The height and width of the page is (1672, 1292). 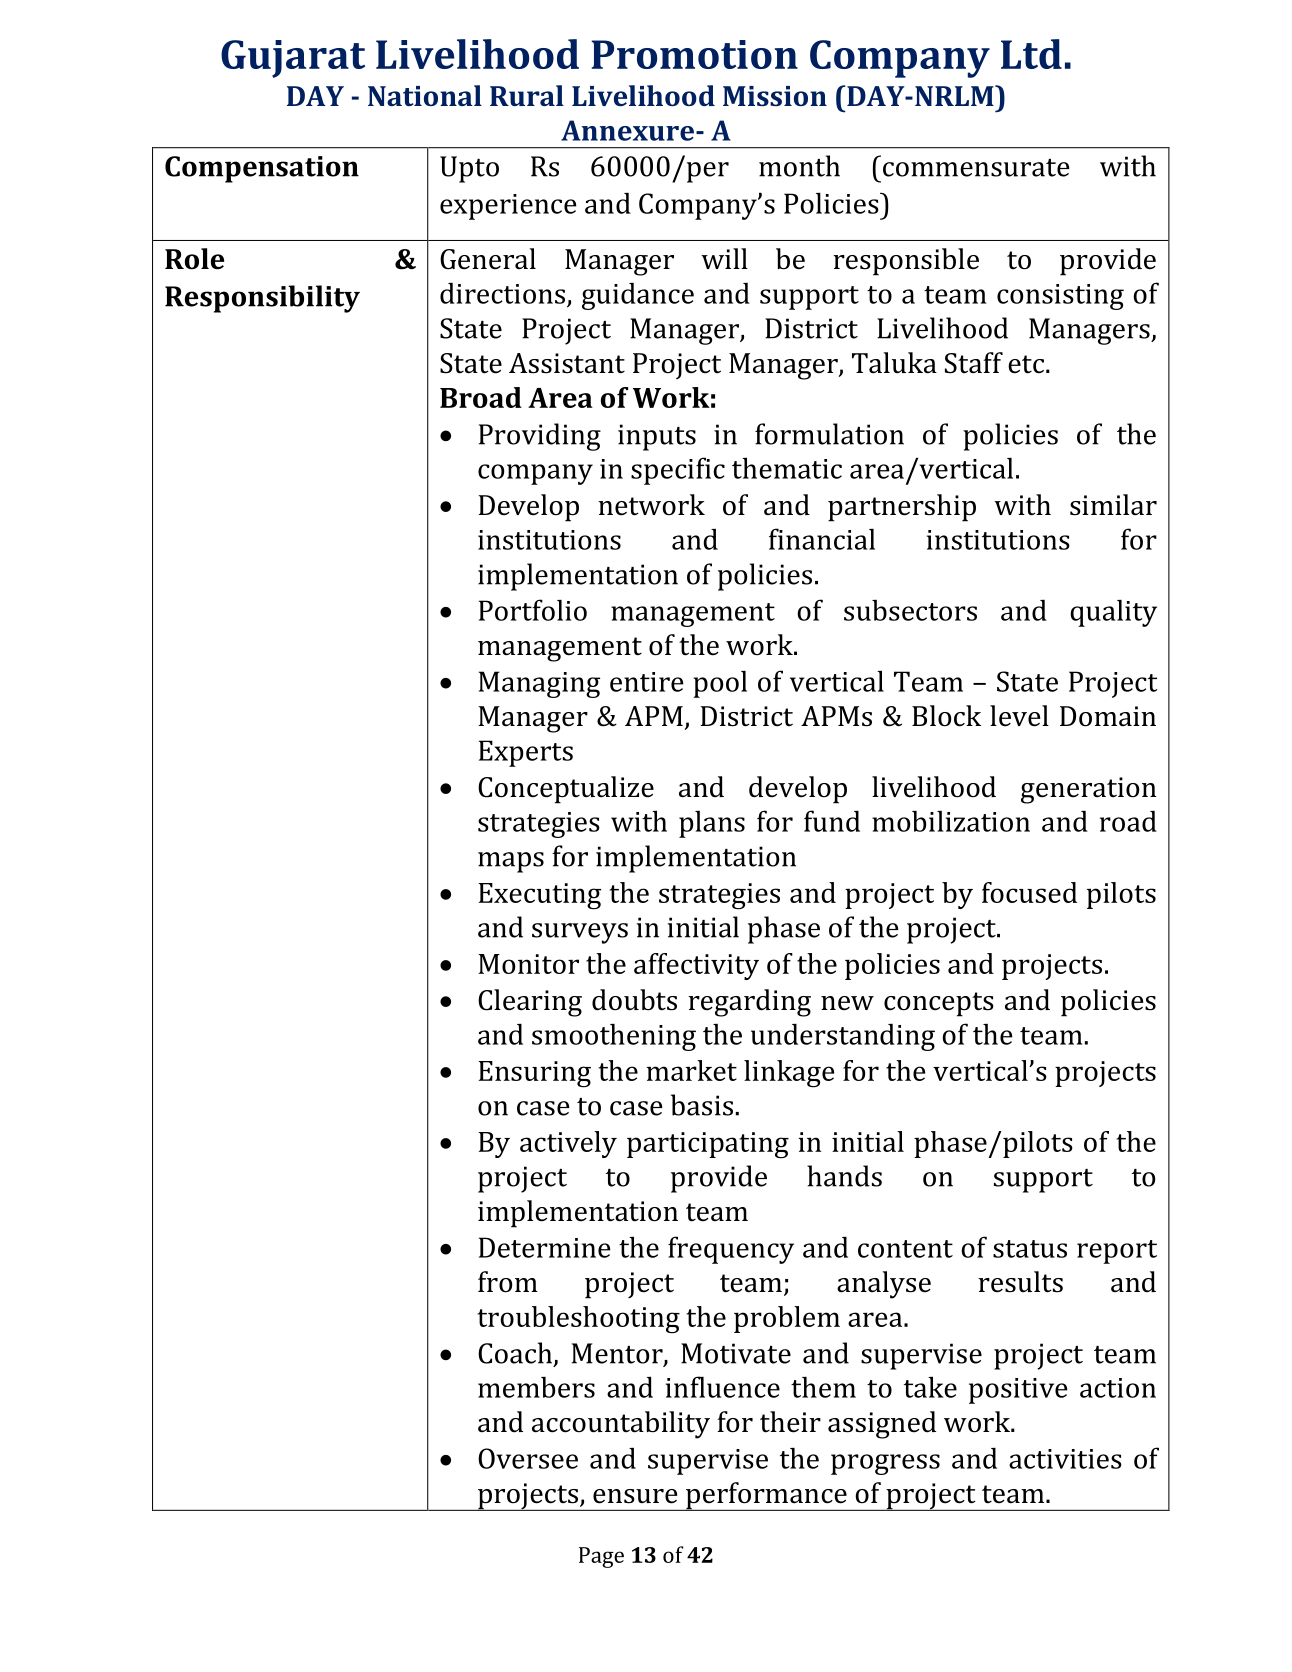 I want to click on ensure, so click(x=635, y=1496).
